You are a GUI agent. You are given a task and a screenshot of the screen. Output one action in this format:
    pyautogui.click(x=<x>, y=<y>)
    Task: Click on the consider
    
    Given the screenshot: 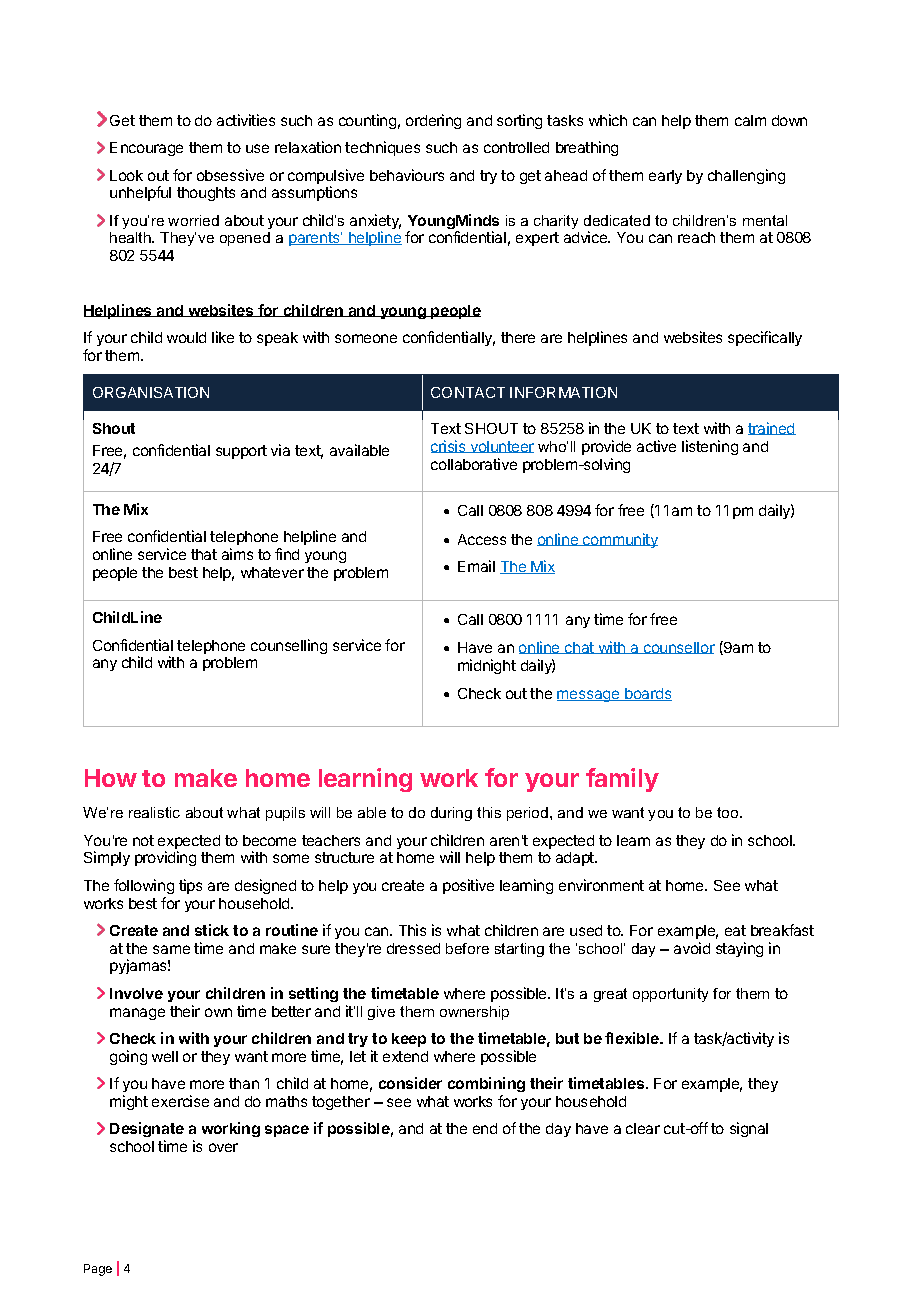 What is the action you would take?
    pyautogui.click(x=410, y=1083)
